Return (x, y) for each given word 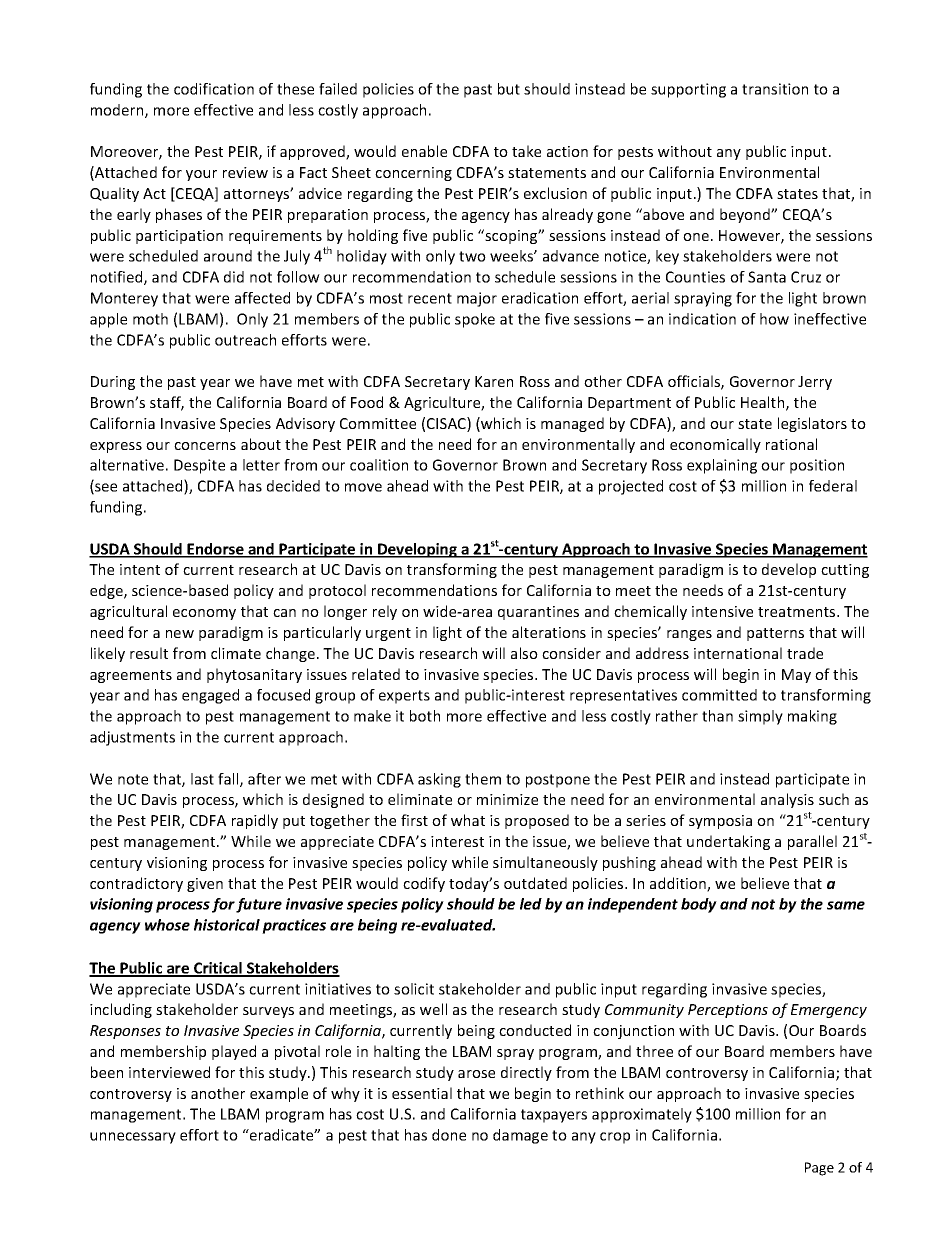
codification (214, 89)
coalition (379, 465)
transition (775, 89)
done (449, 1135)
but (509, 89)
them (483, 779)
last (202, 779)
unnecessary (133, 1138)
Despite (199, 466)
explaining (722, 466)
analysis (787, 800)
